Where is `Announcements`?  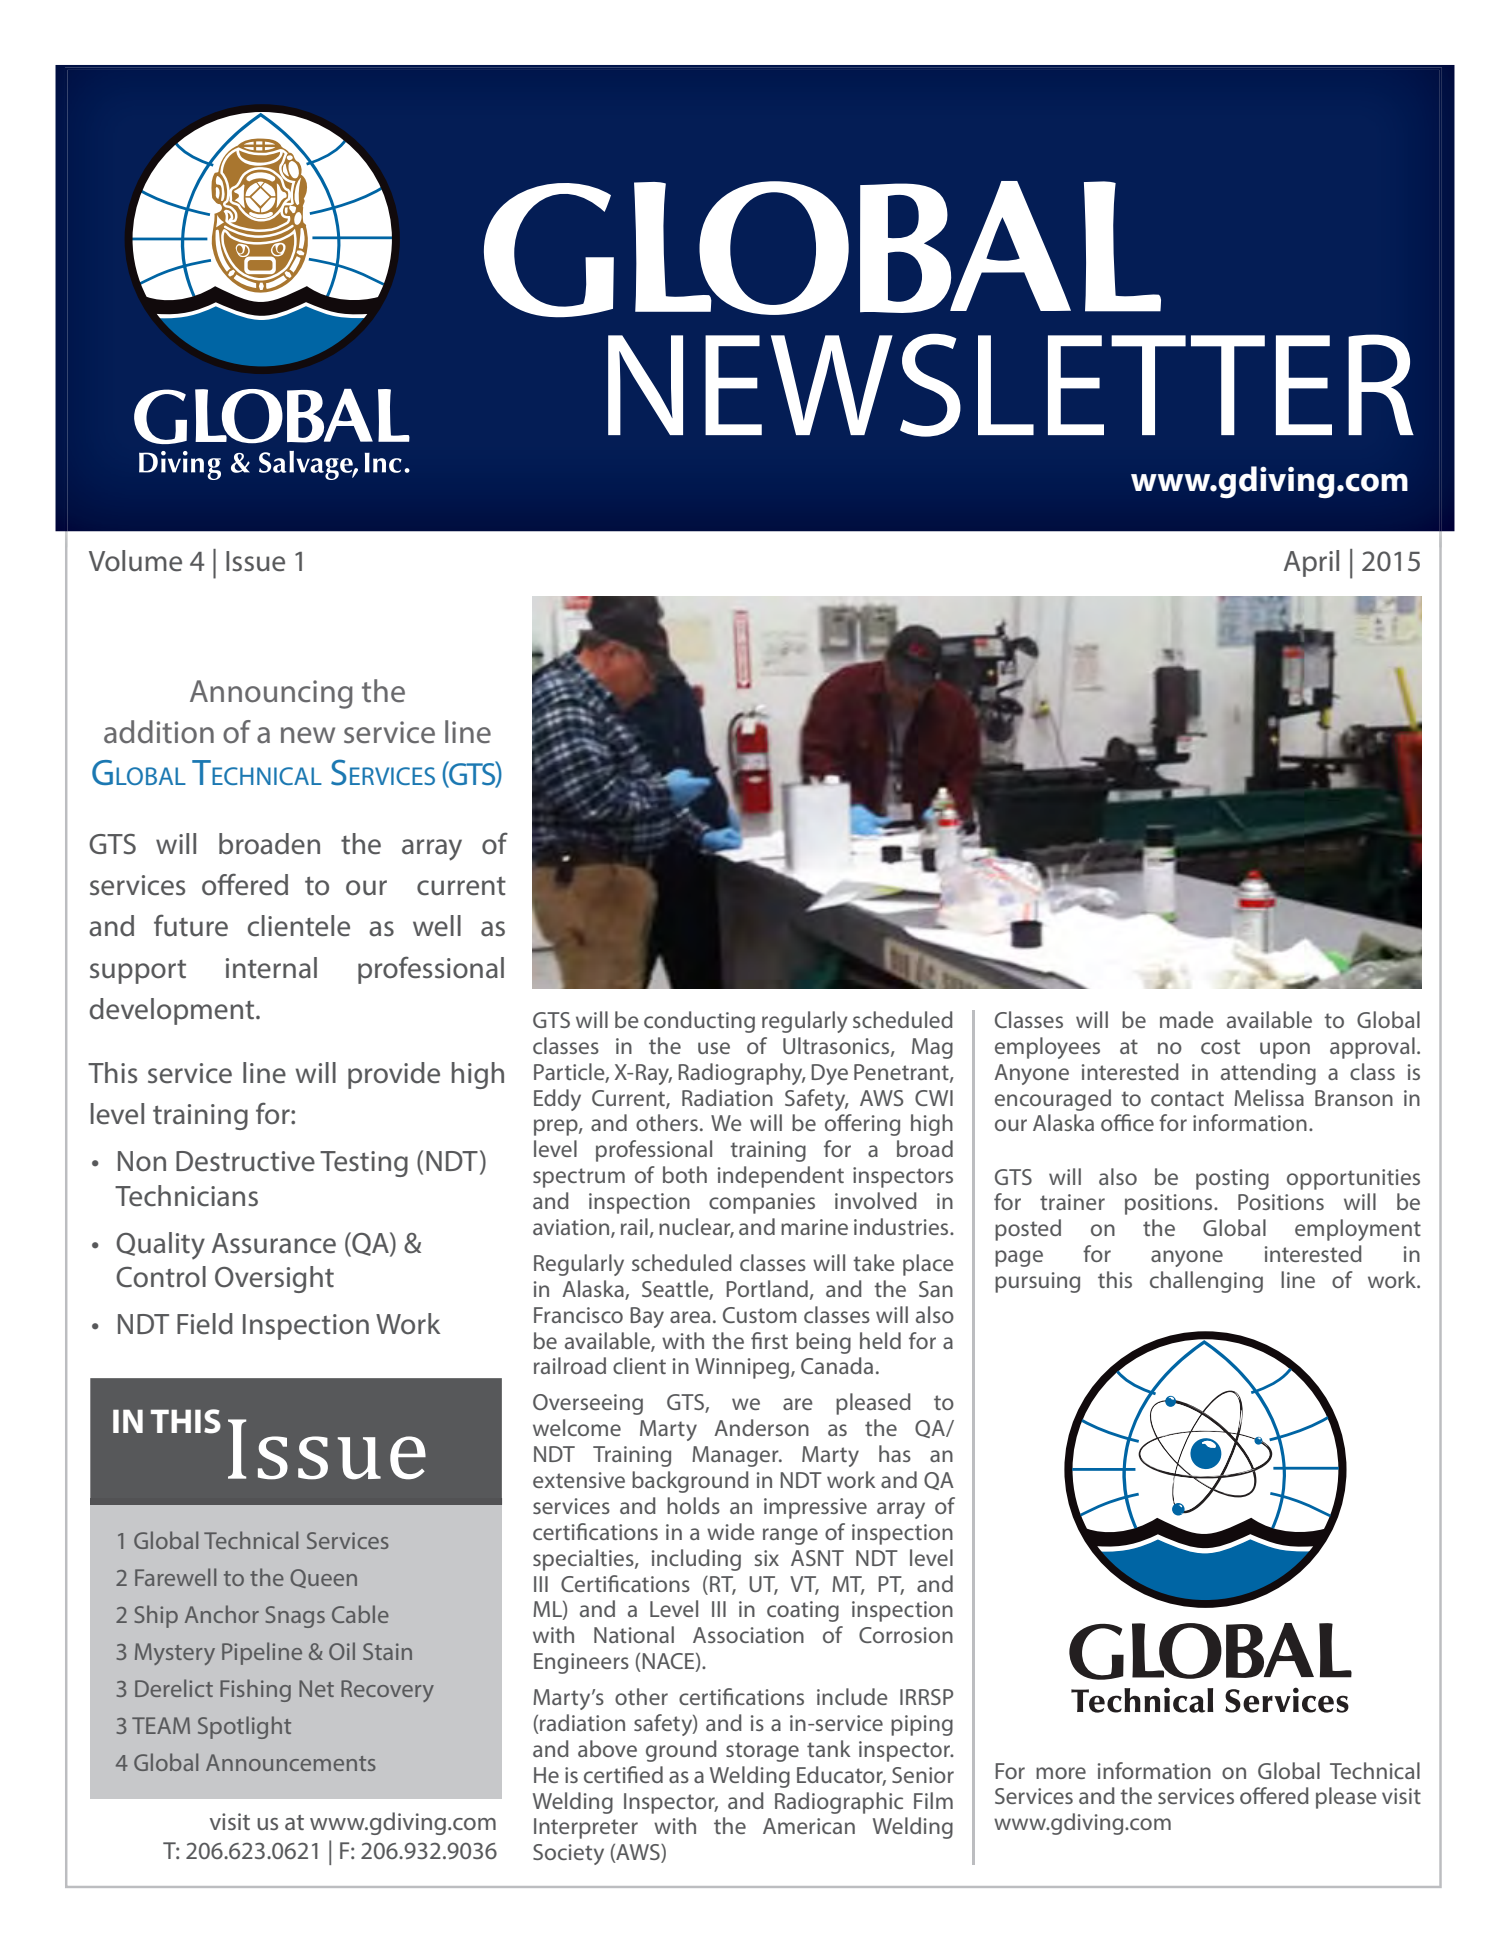 Announcements is located at coordinates (291, 1762).
